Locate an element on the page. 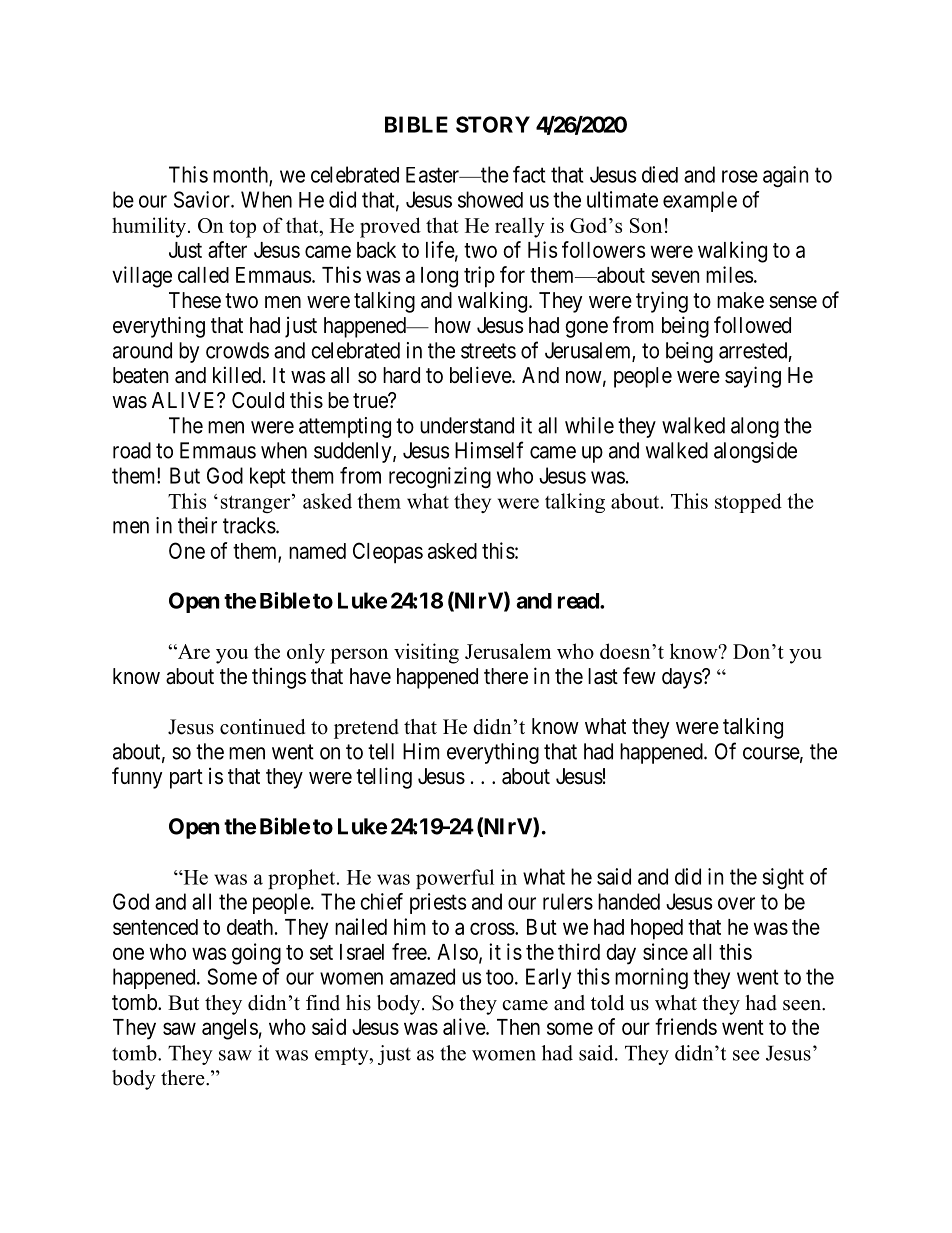  morning is located at coordinates (651, 978).
